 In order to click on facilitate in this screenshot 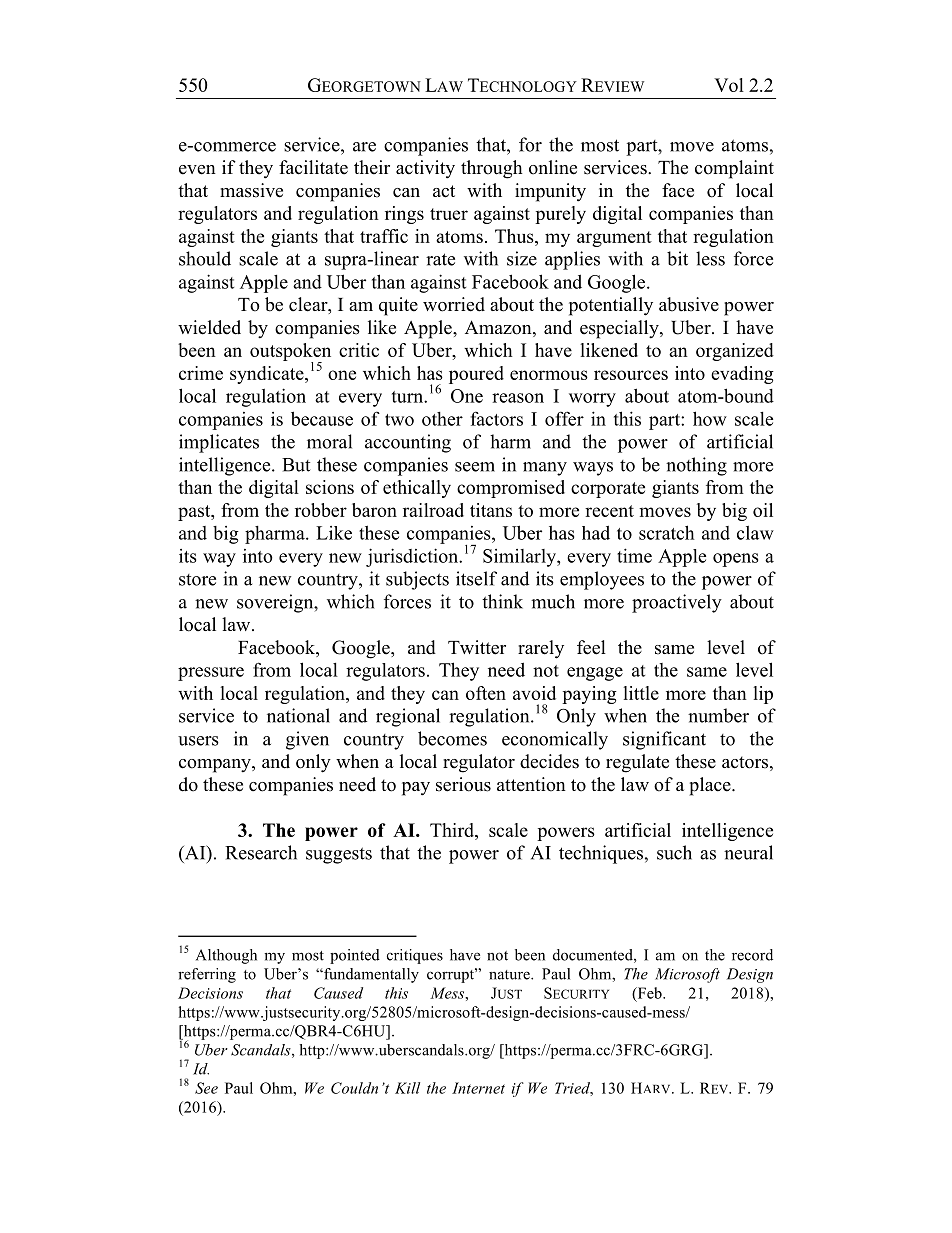, I will do `click(313, 167)`.
